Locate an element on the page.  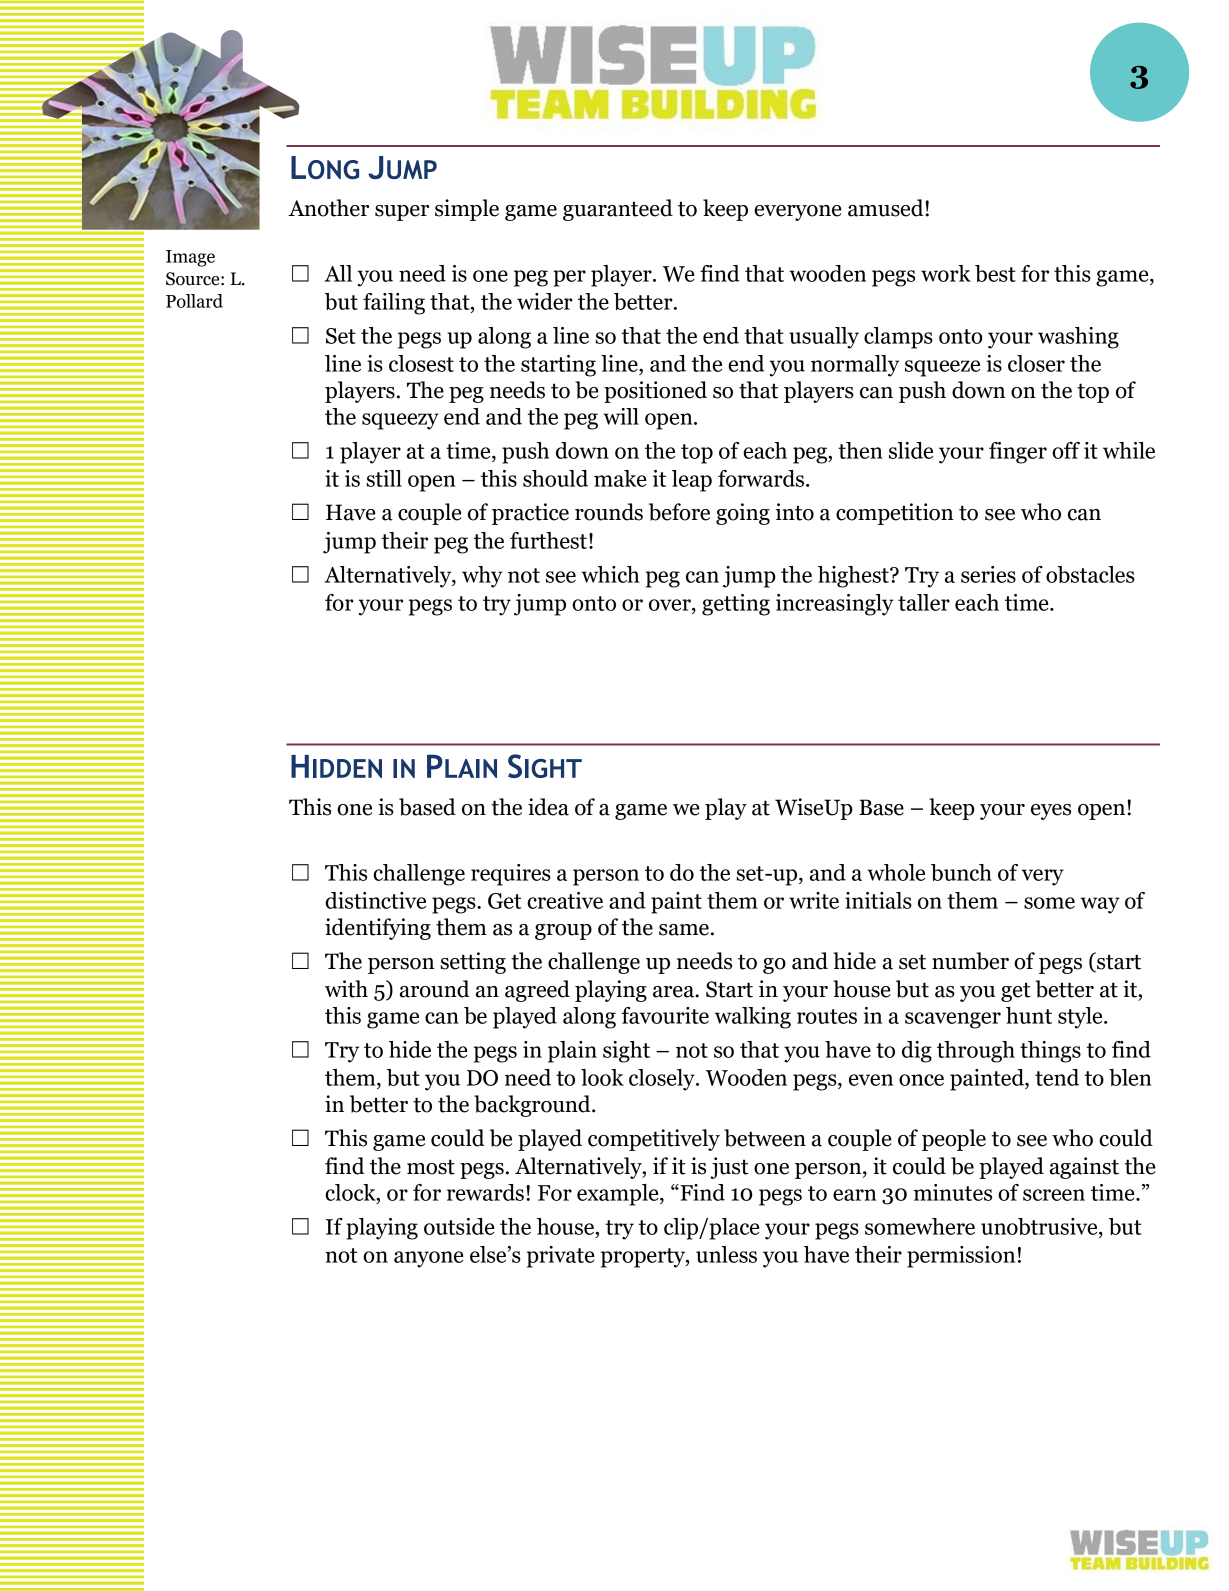
unobtrusive is located at coordinates (1040, 1226).
